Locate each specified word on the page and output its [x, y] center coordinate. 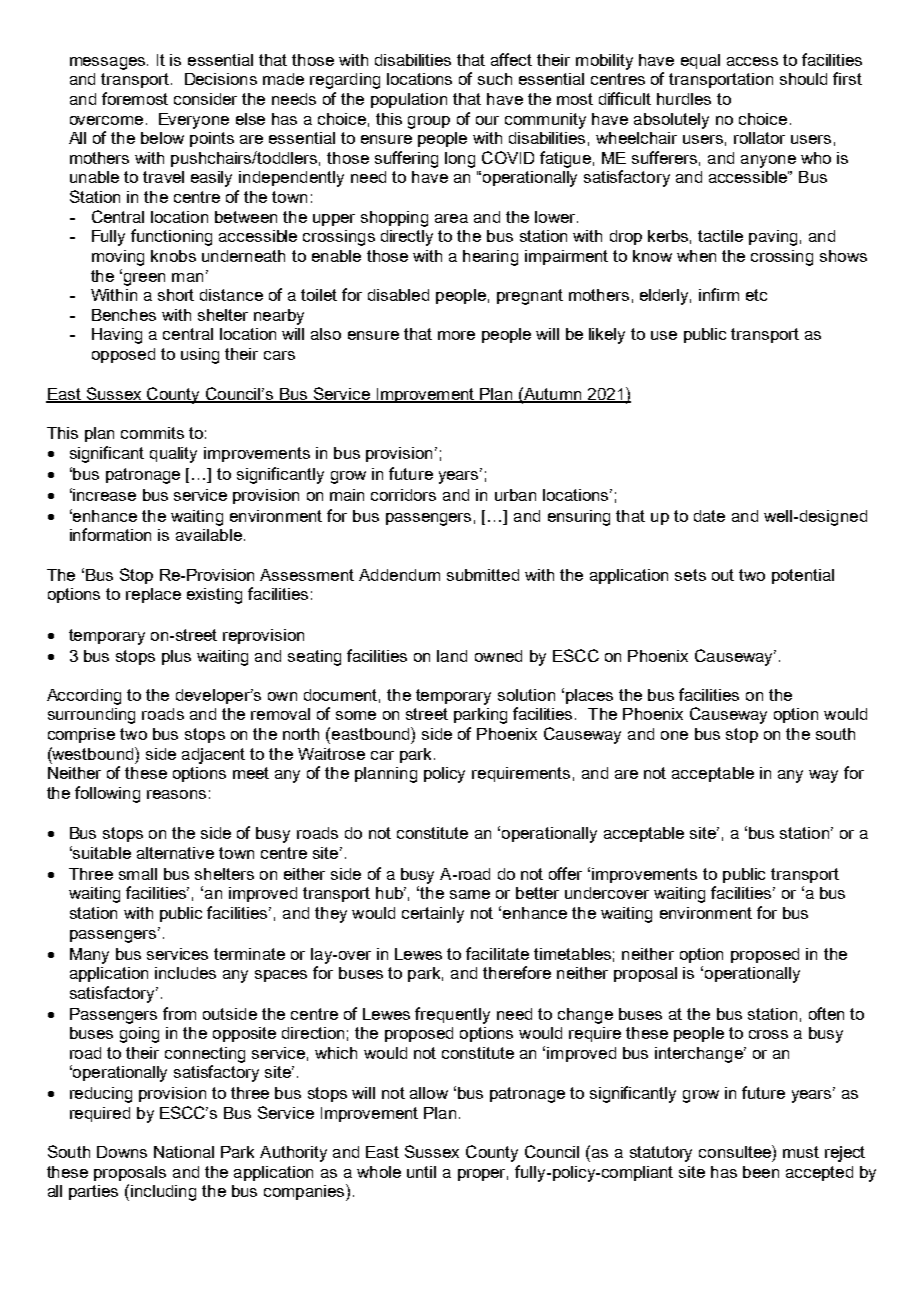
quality [173, 455]
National [184, 1152]
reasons [176, 794]
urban [515, 495]
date [709, 516]
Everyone [194, 121]
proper [483, 1175]
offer [565, 873]
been [761, 1172]
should [803, 79]
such [495, 79]
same [470, 894]
